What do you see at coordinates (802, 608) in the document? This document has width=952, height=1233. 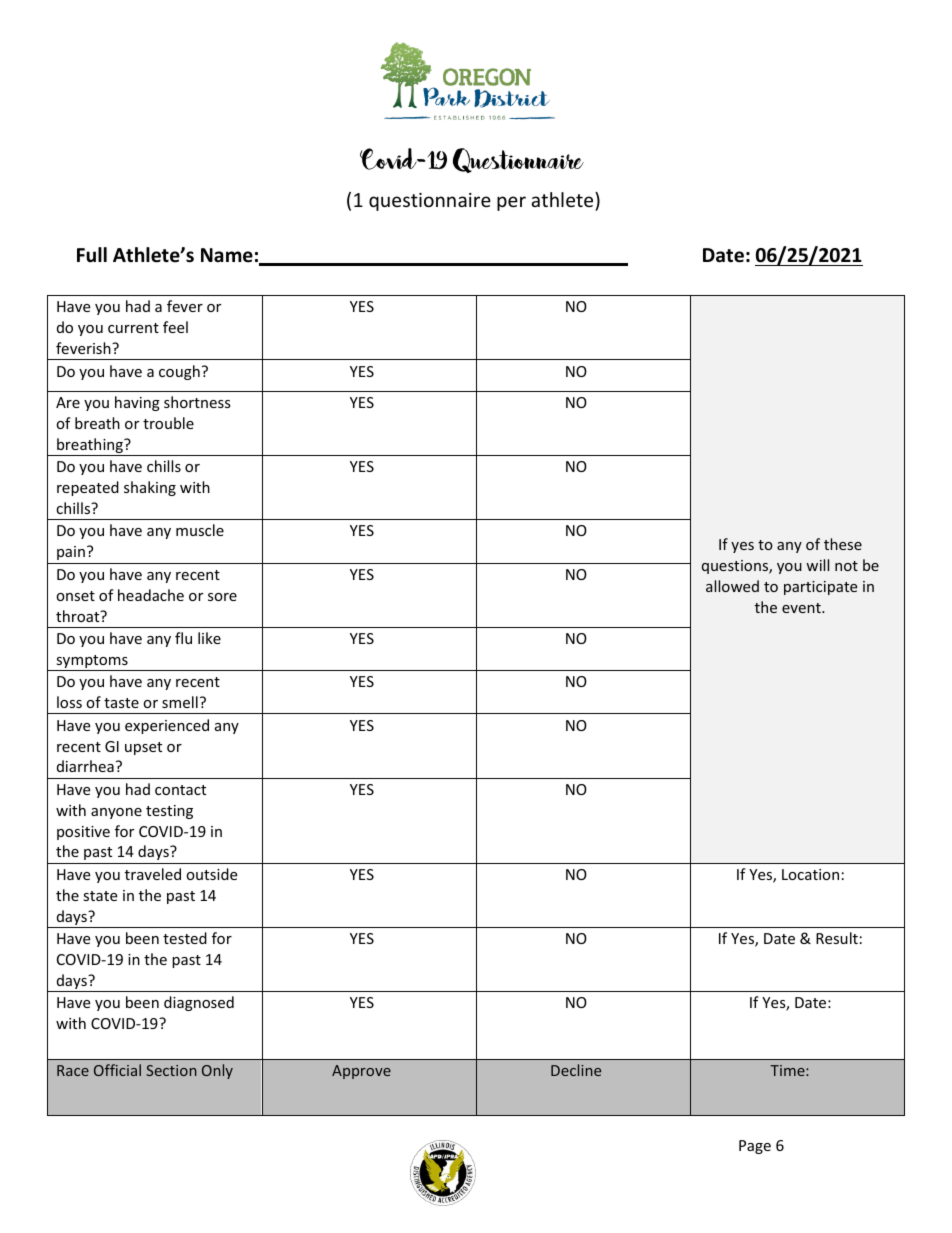 I see `event` at bounding box center [802, 608].
